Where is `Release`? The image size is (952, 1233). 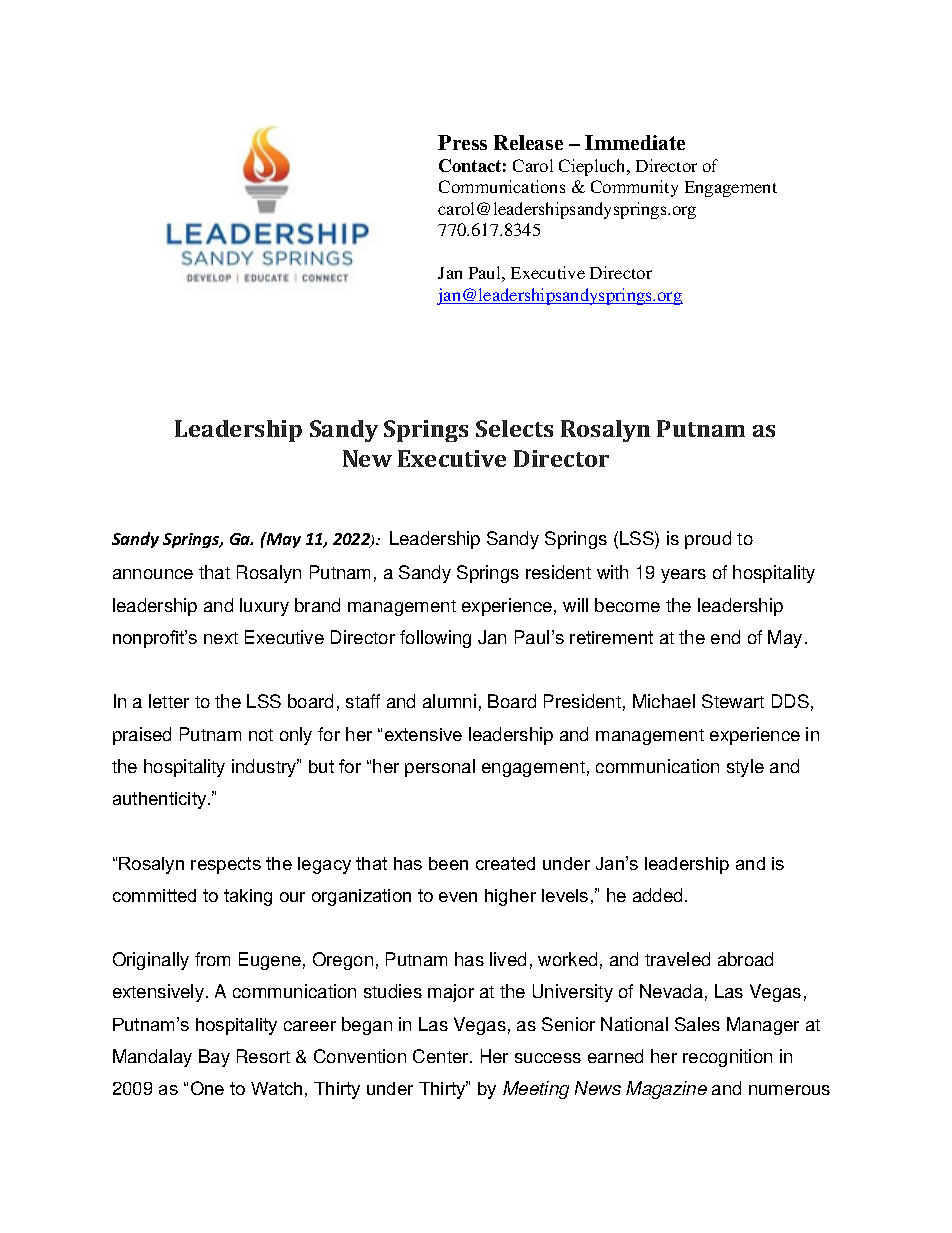 Release is located at coordinates (528, 142).
